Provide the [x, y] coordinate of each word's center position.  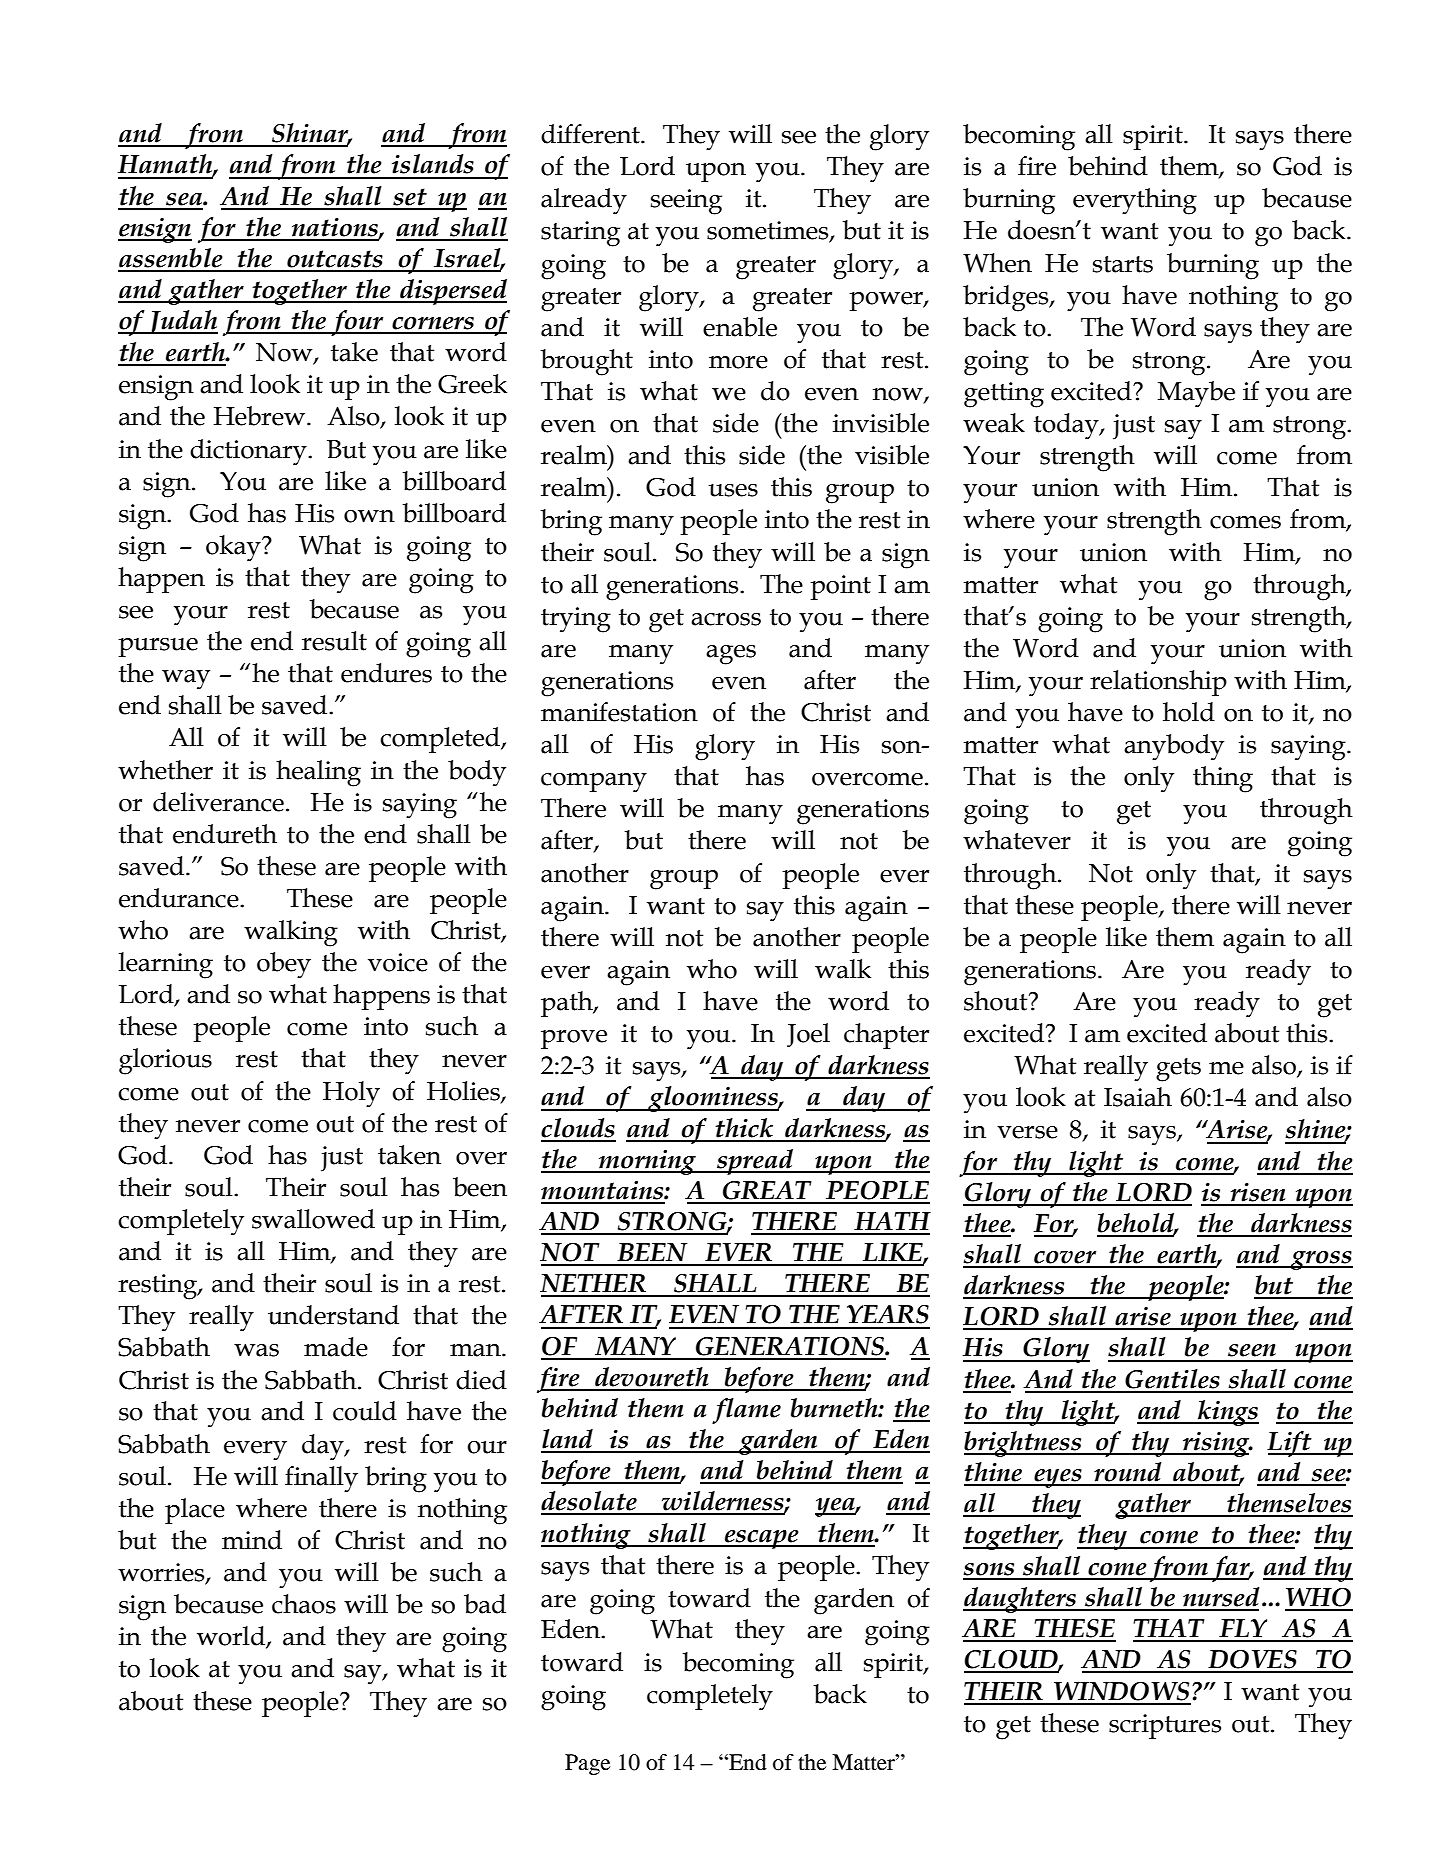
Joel [808, 1035]
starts [1123, 264]
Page [588, 1764]
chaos [304, 1604]
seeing [686, 202]
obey [284, 965]
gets [1178, 1070]
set [410, 197]
